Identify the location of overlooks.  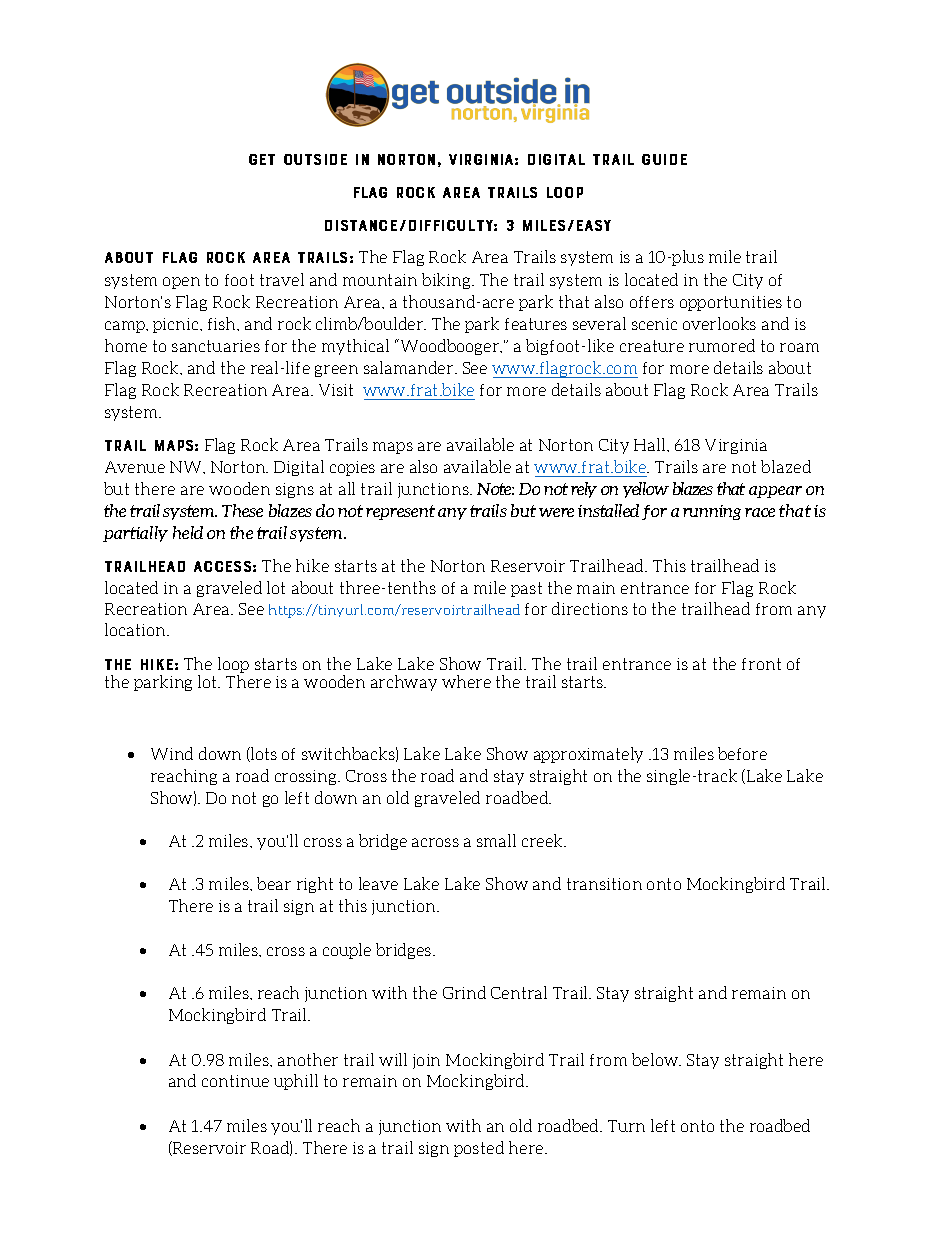
(719, 323).
